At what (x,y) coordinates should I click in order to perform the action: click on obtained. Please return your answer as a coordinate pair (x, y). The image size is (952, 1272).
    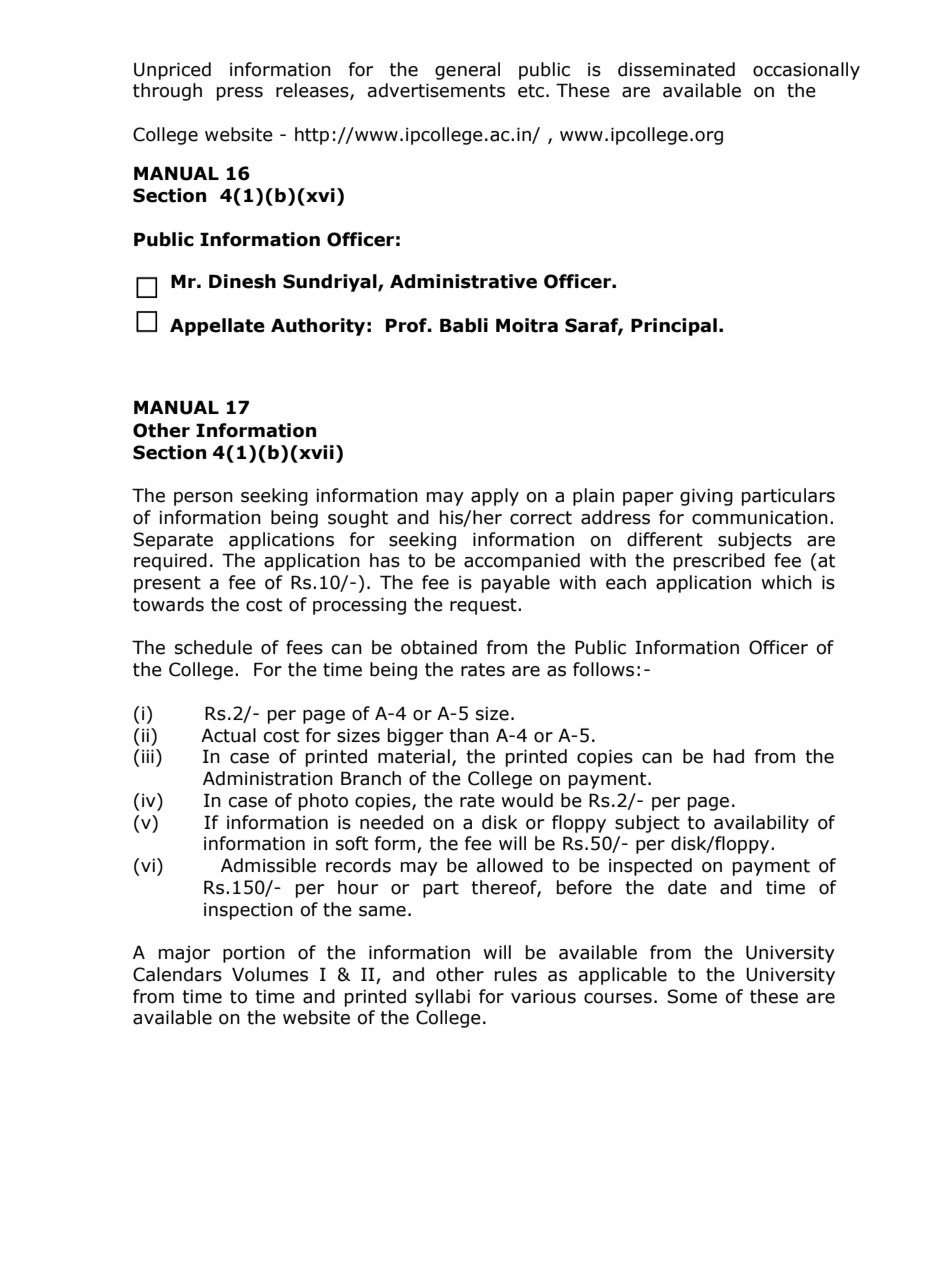
    Looking at the image, I should click on (439, 647).
